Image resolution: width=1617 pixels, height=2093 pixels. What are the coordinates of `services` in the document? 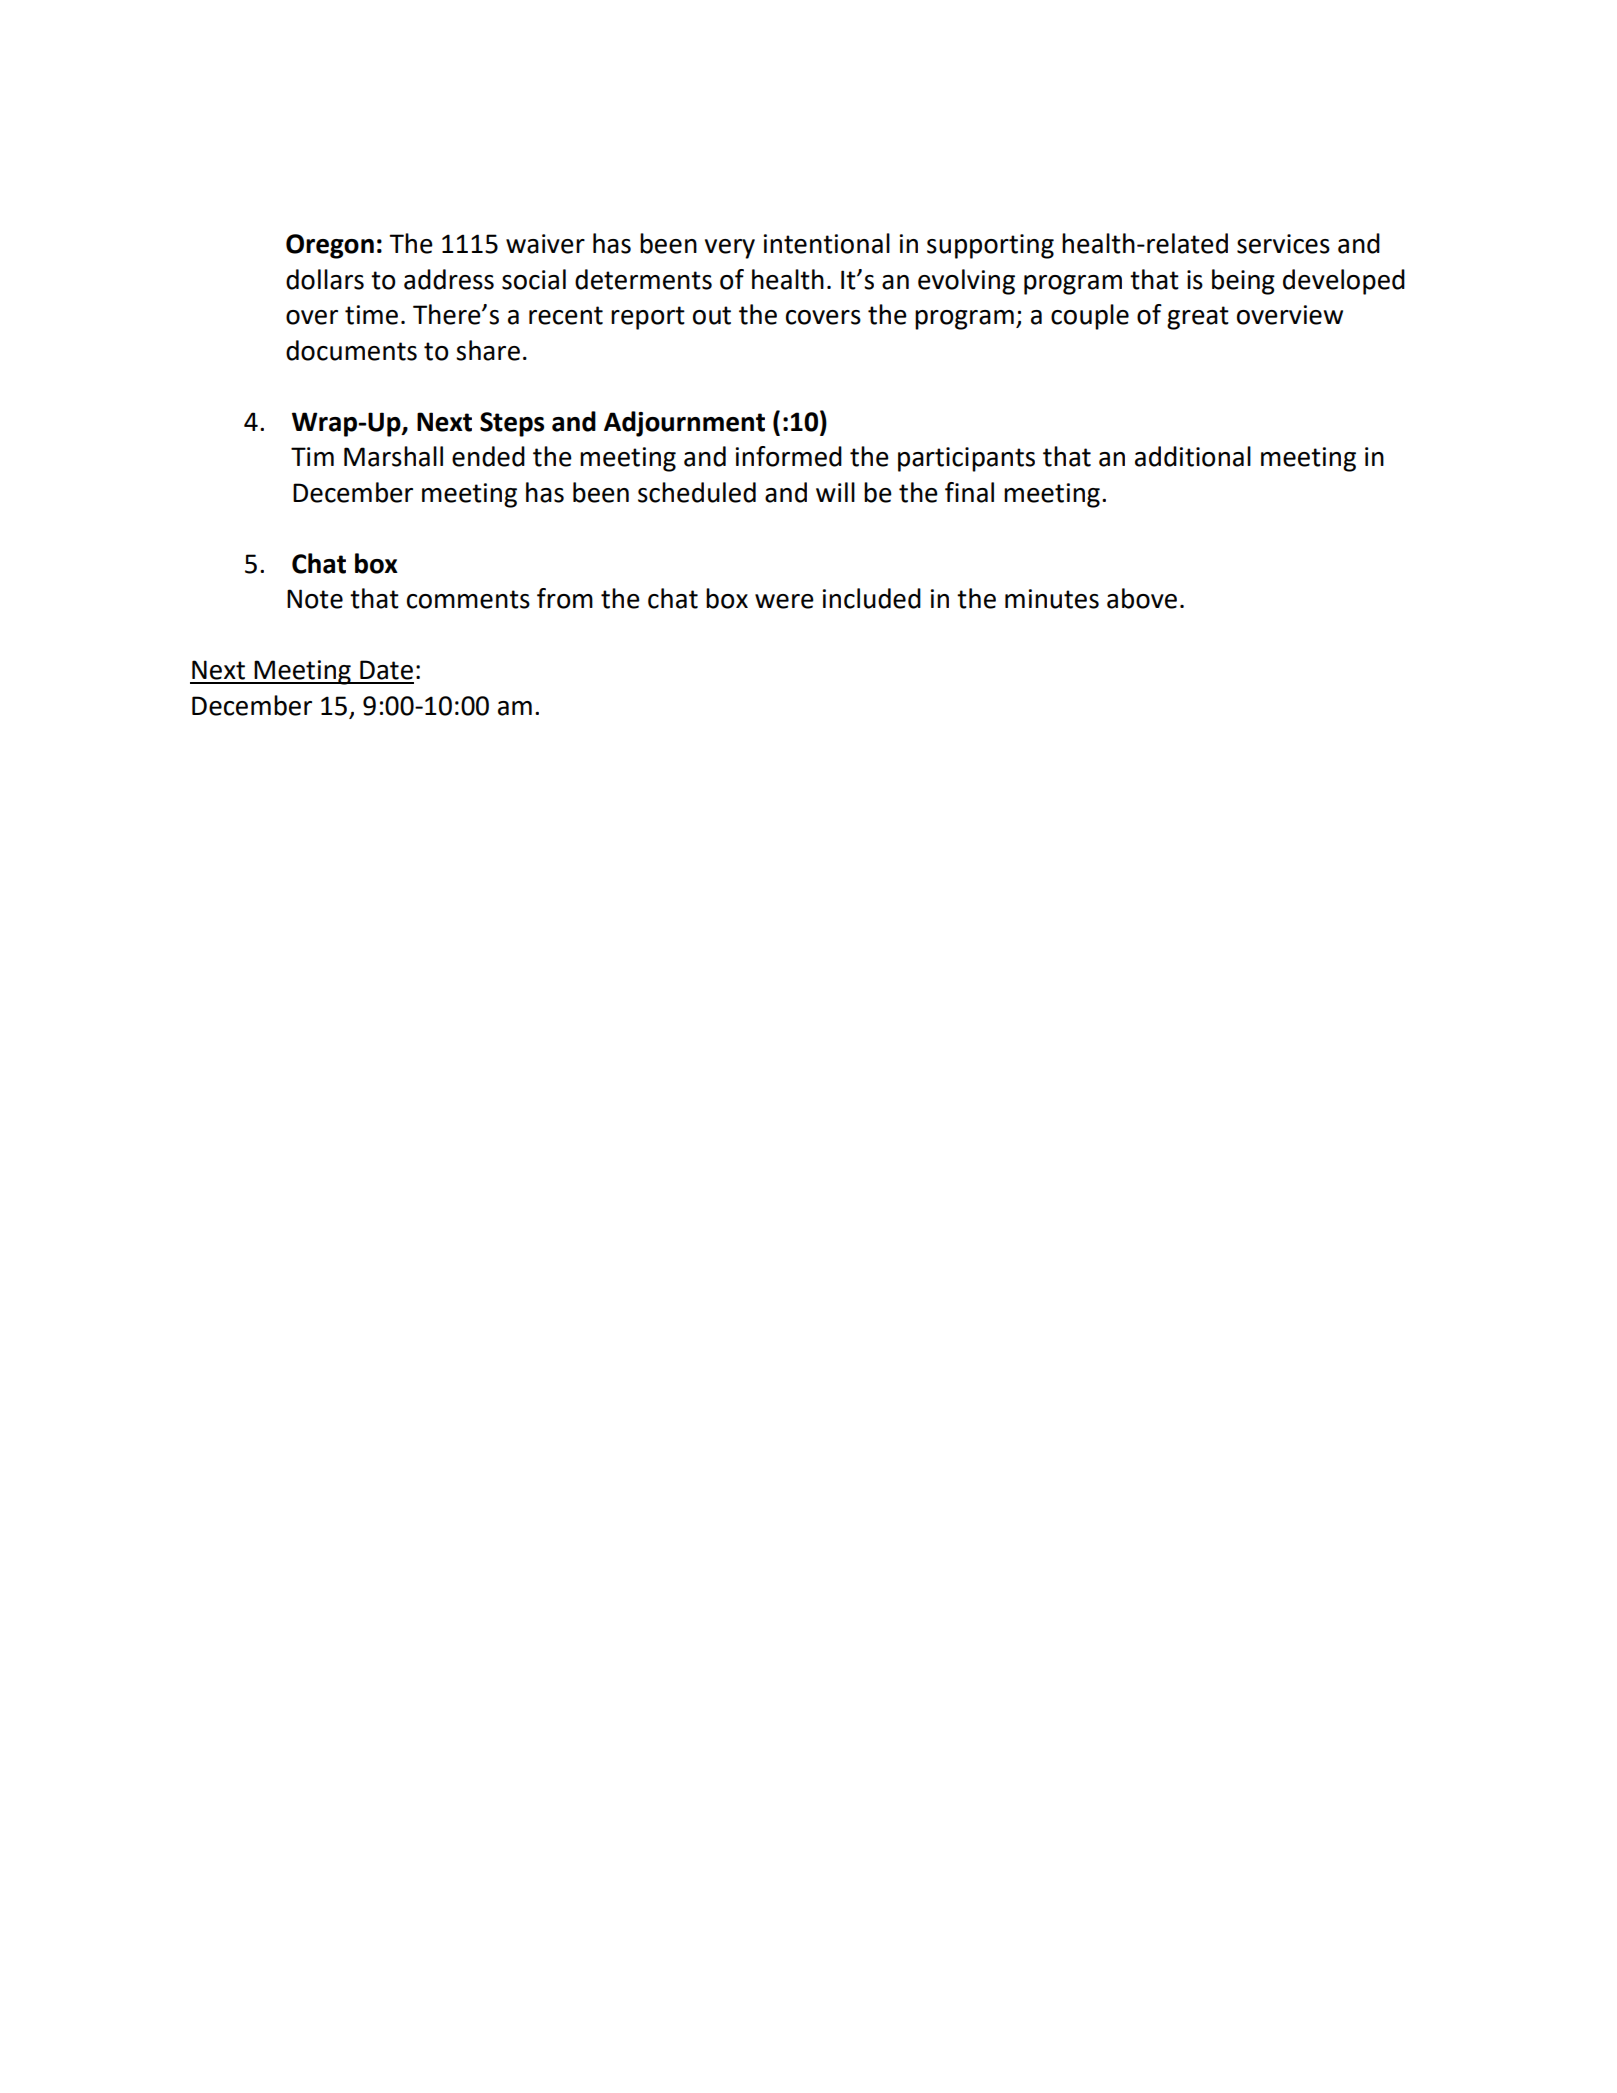 It's located at (1283, 244).
